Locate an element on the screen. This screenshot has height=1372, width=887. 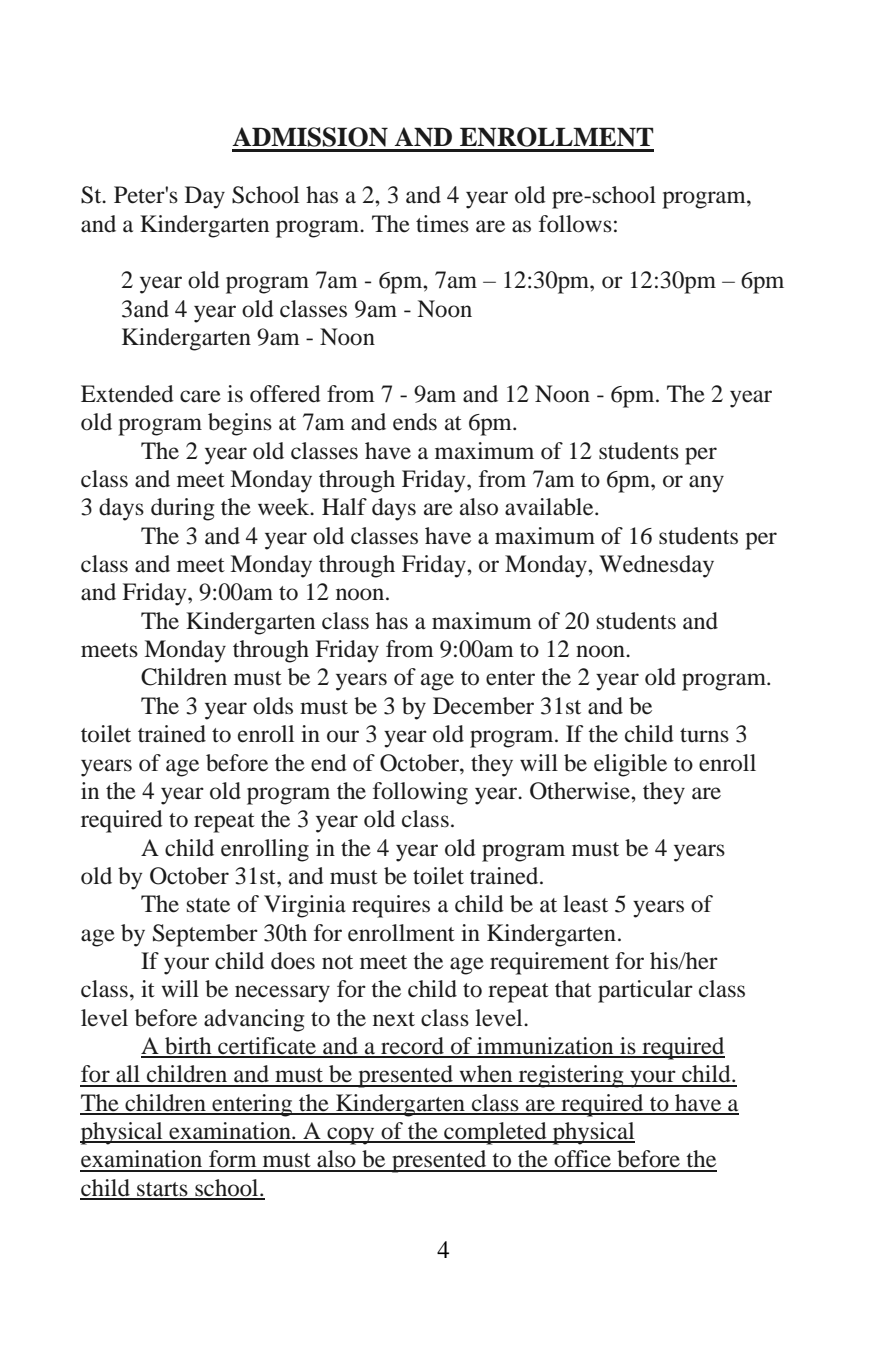
requires is located at coordinates (391, 906).
